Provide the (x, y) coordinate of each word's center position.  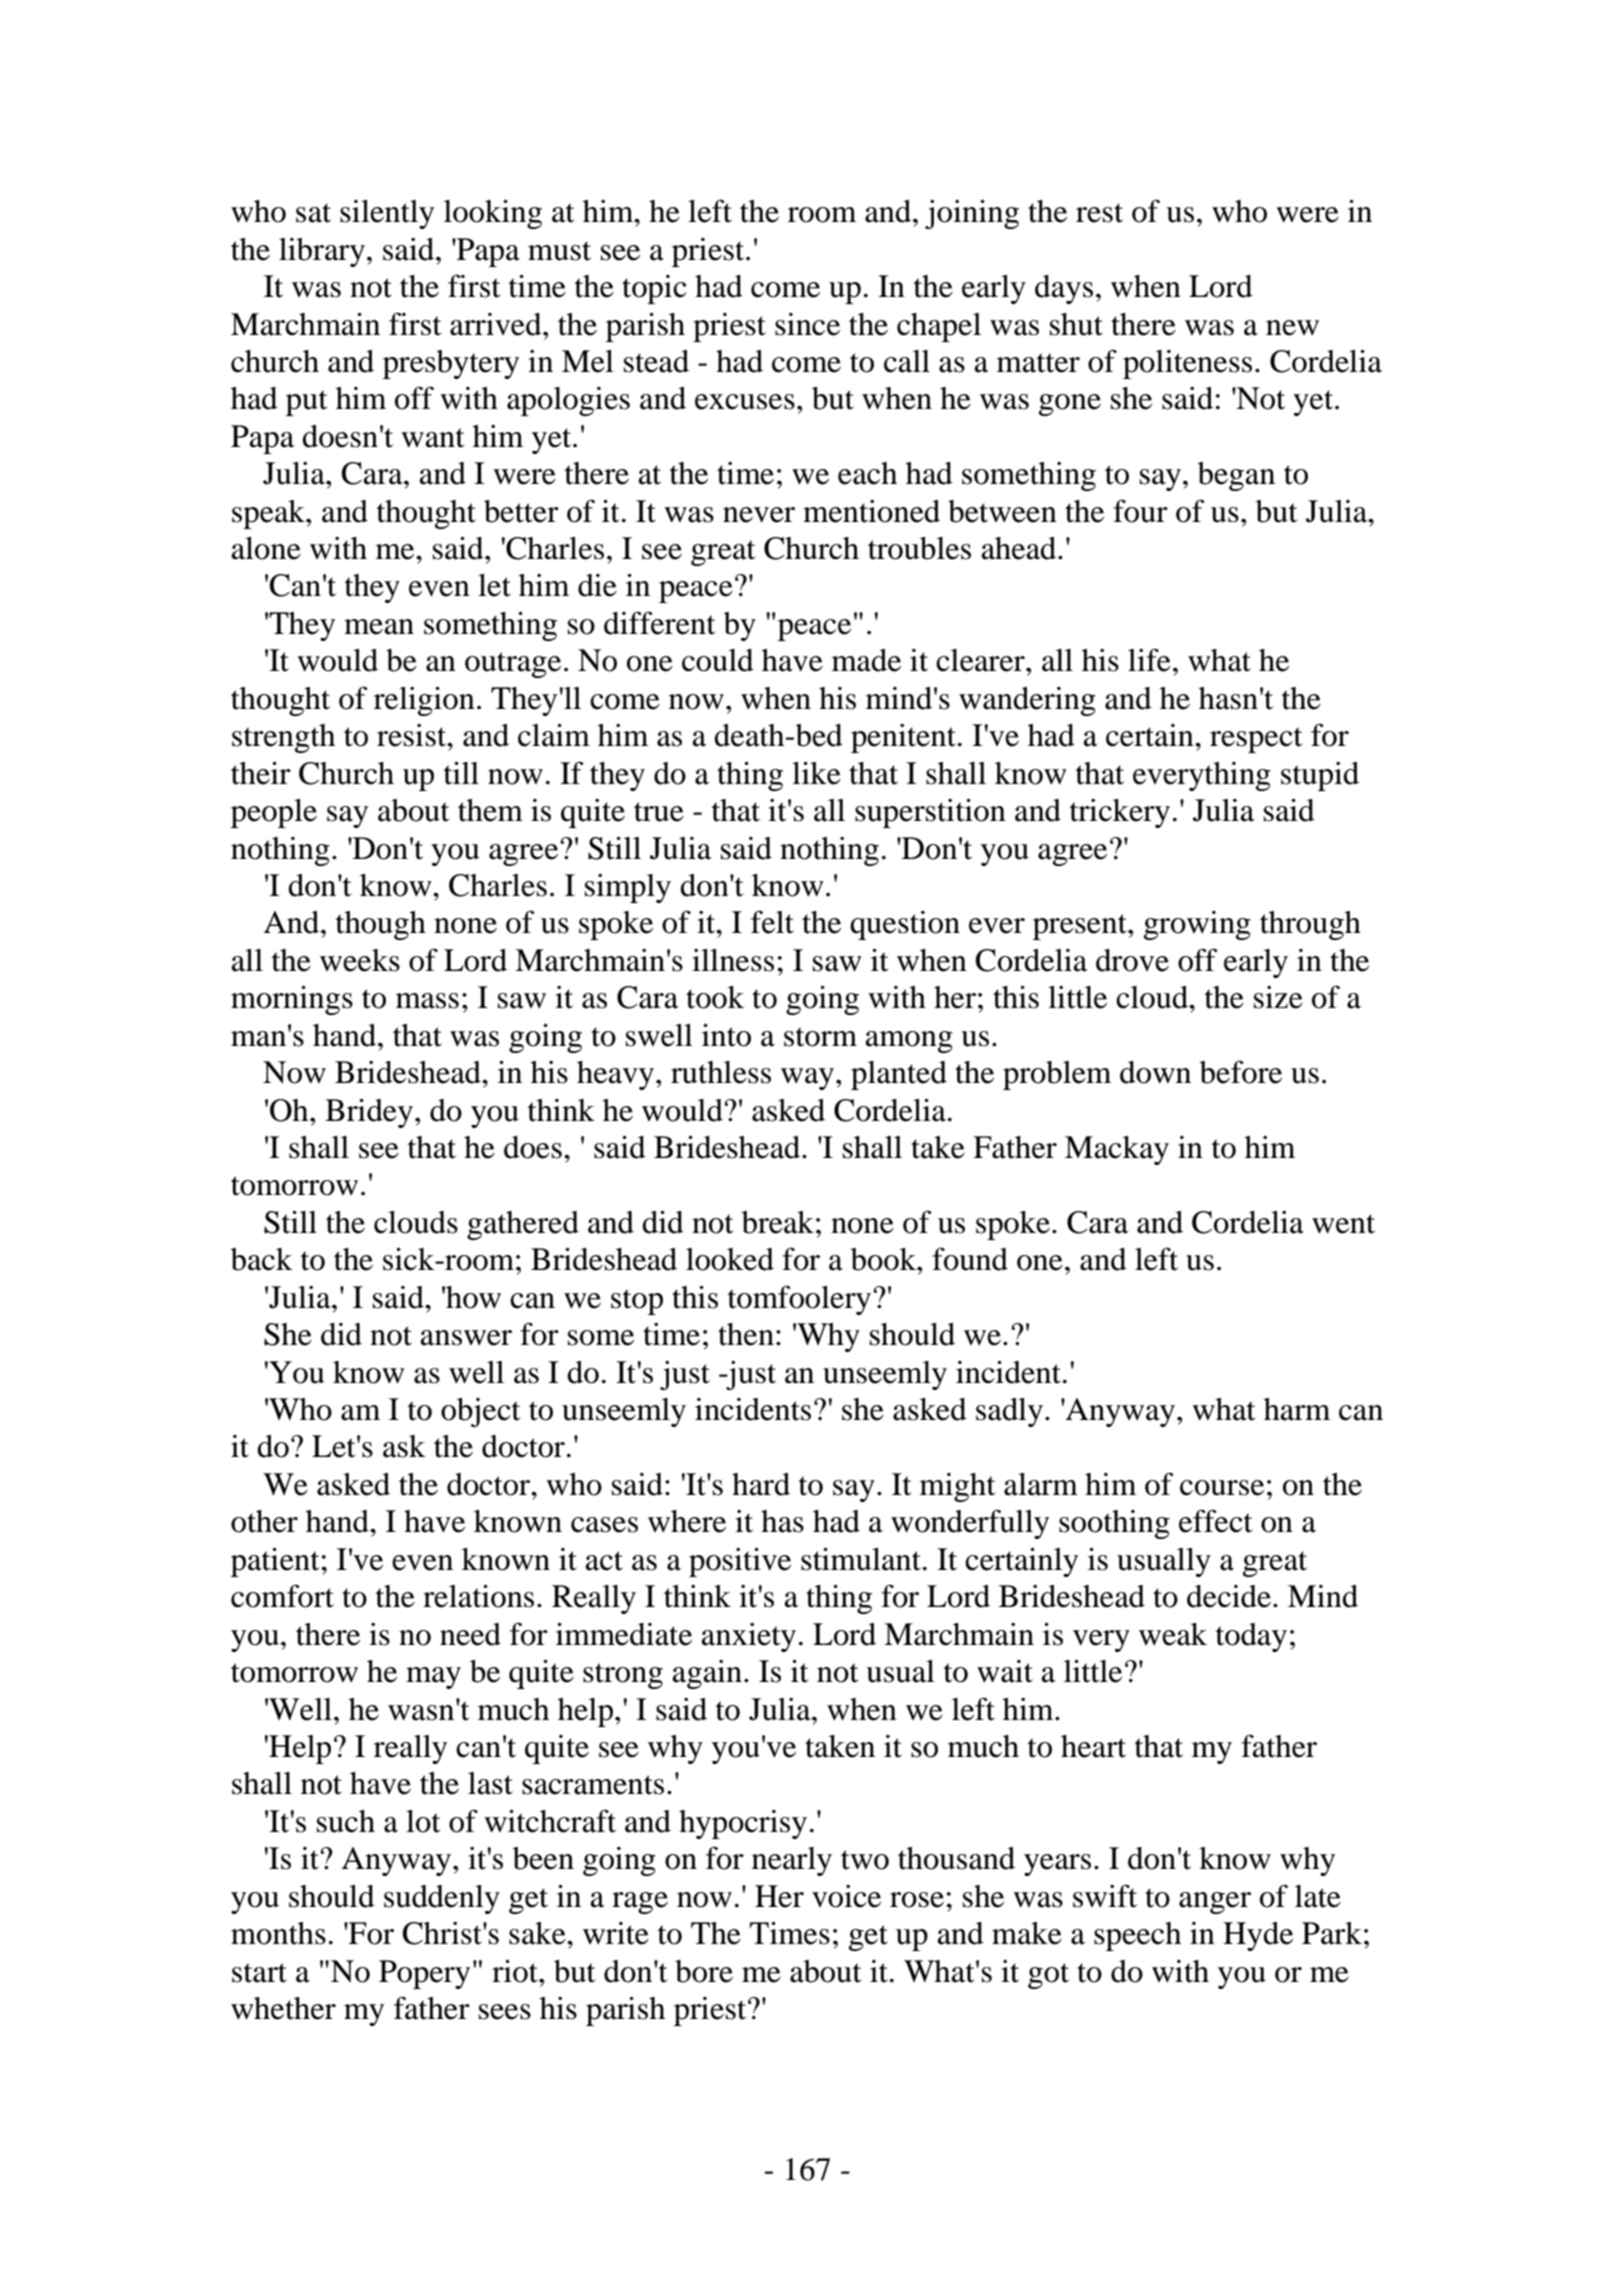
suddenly (442, 1899)
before (1241, 1072)
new (1292, 328)
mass (427, 1001)
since (807, 324)
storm (820, 1037)
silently (387, 214)
